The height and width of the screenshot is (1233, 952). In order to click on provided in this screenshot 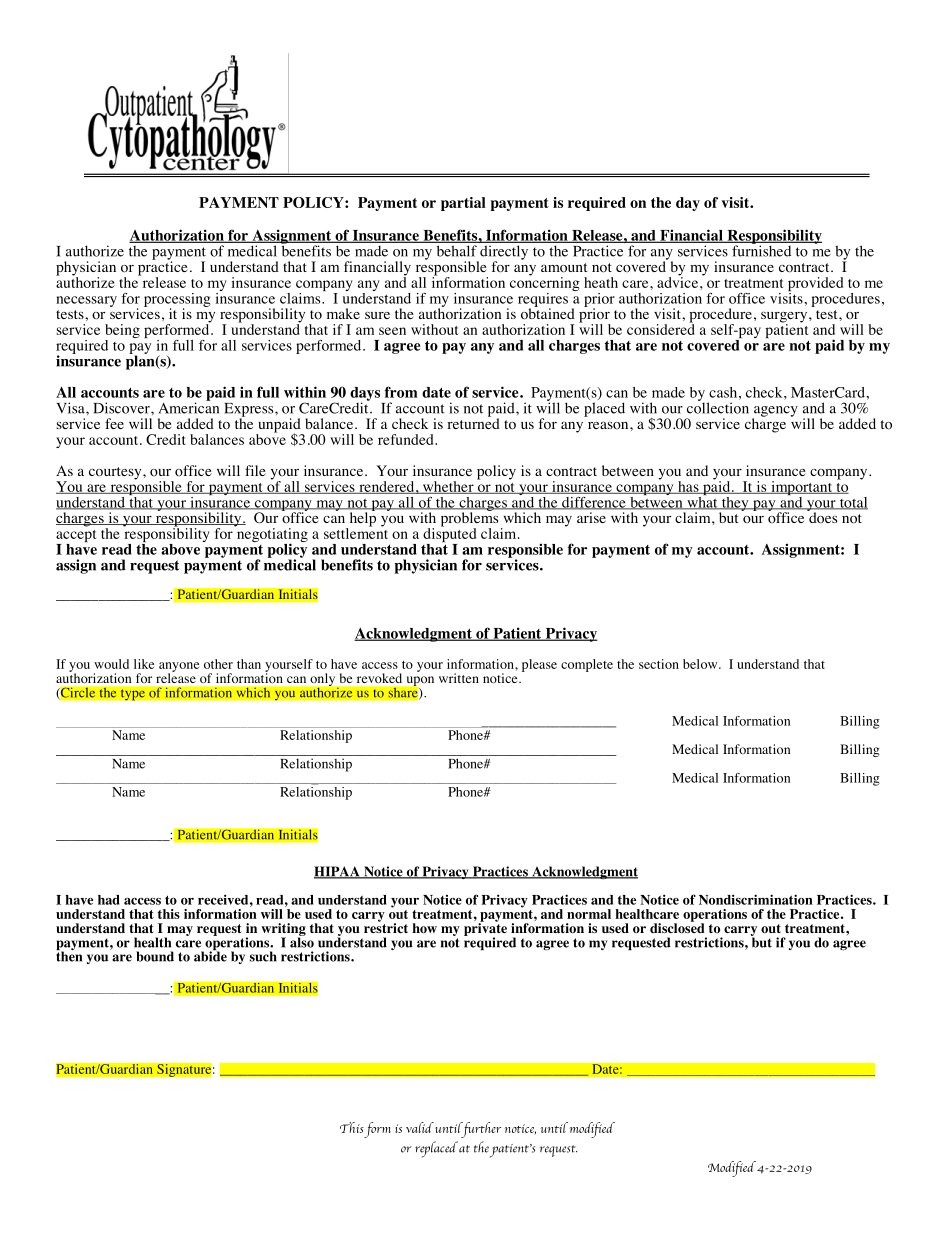, I will do `click(815, 285)`.
